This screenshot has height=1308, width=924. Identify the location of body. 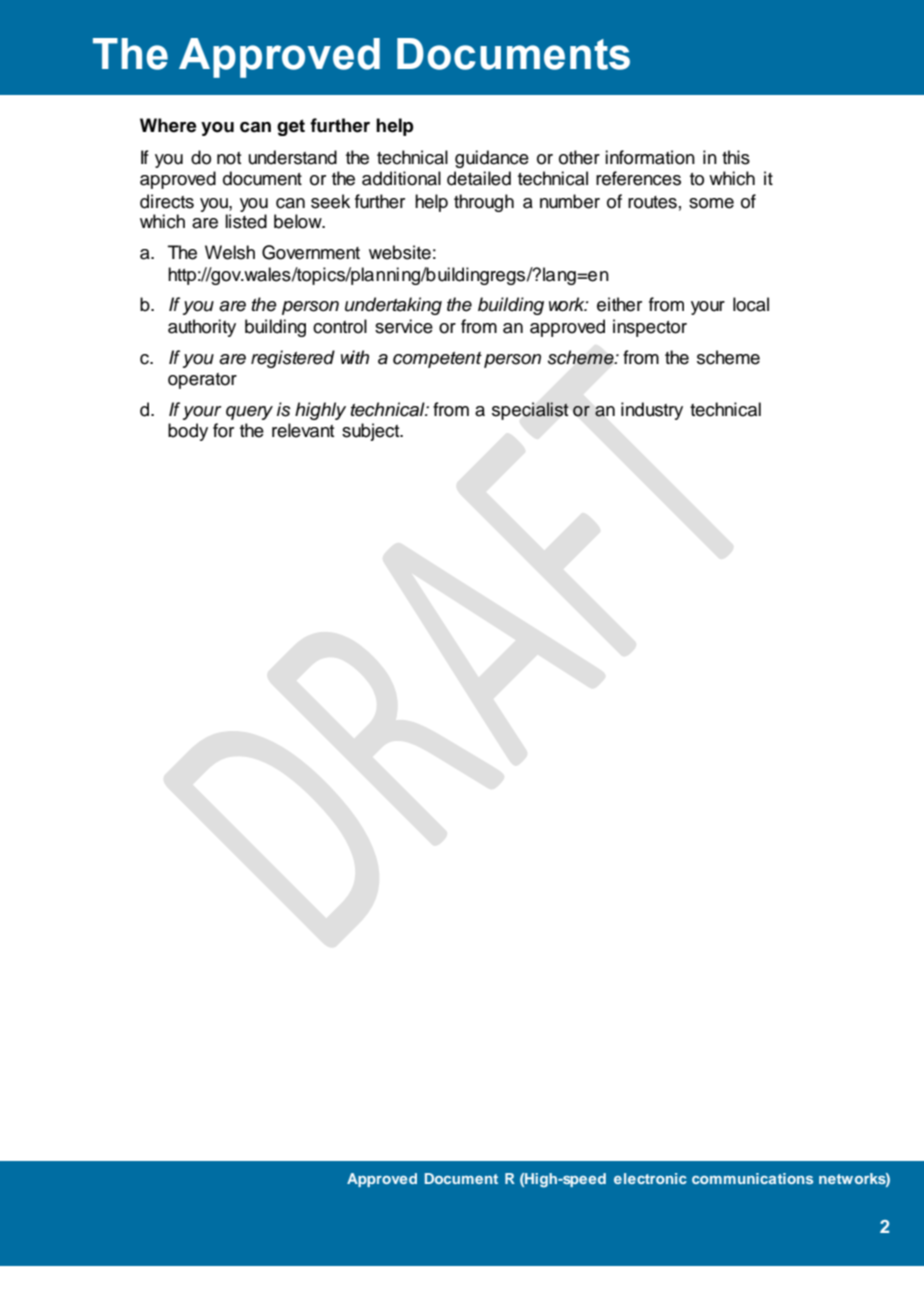
(188, 432).
